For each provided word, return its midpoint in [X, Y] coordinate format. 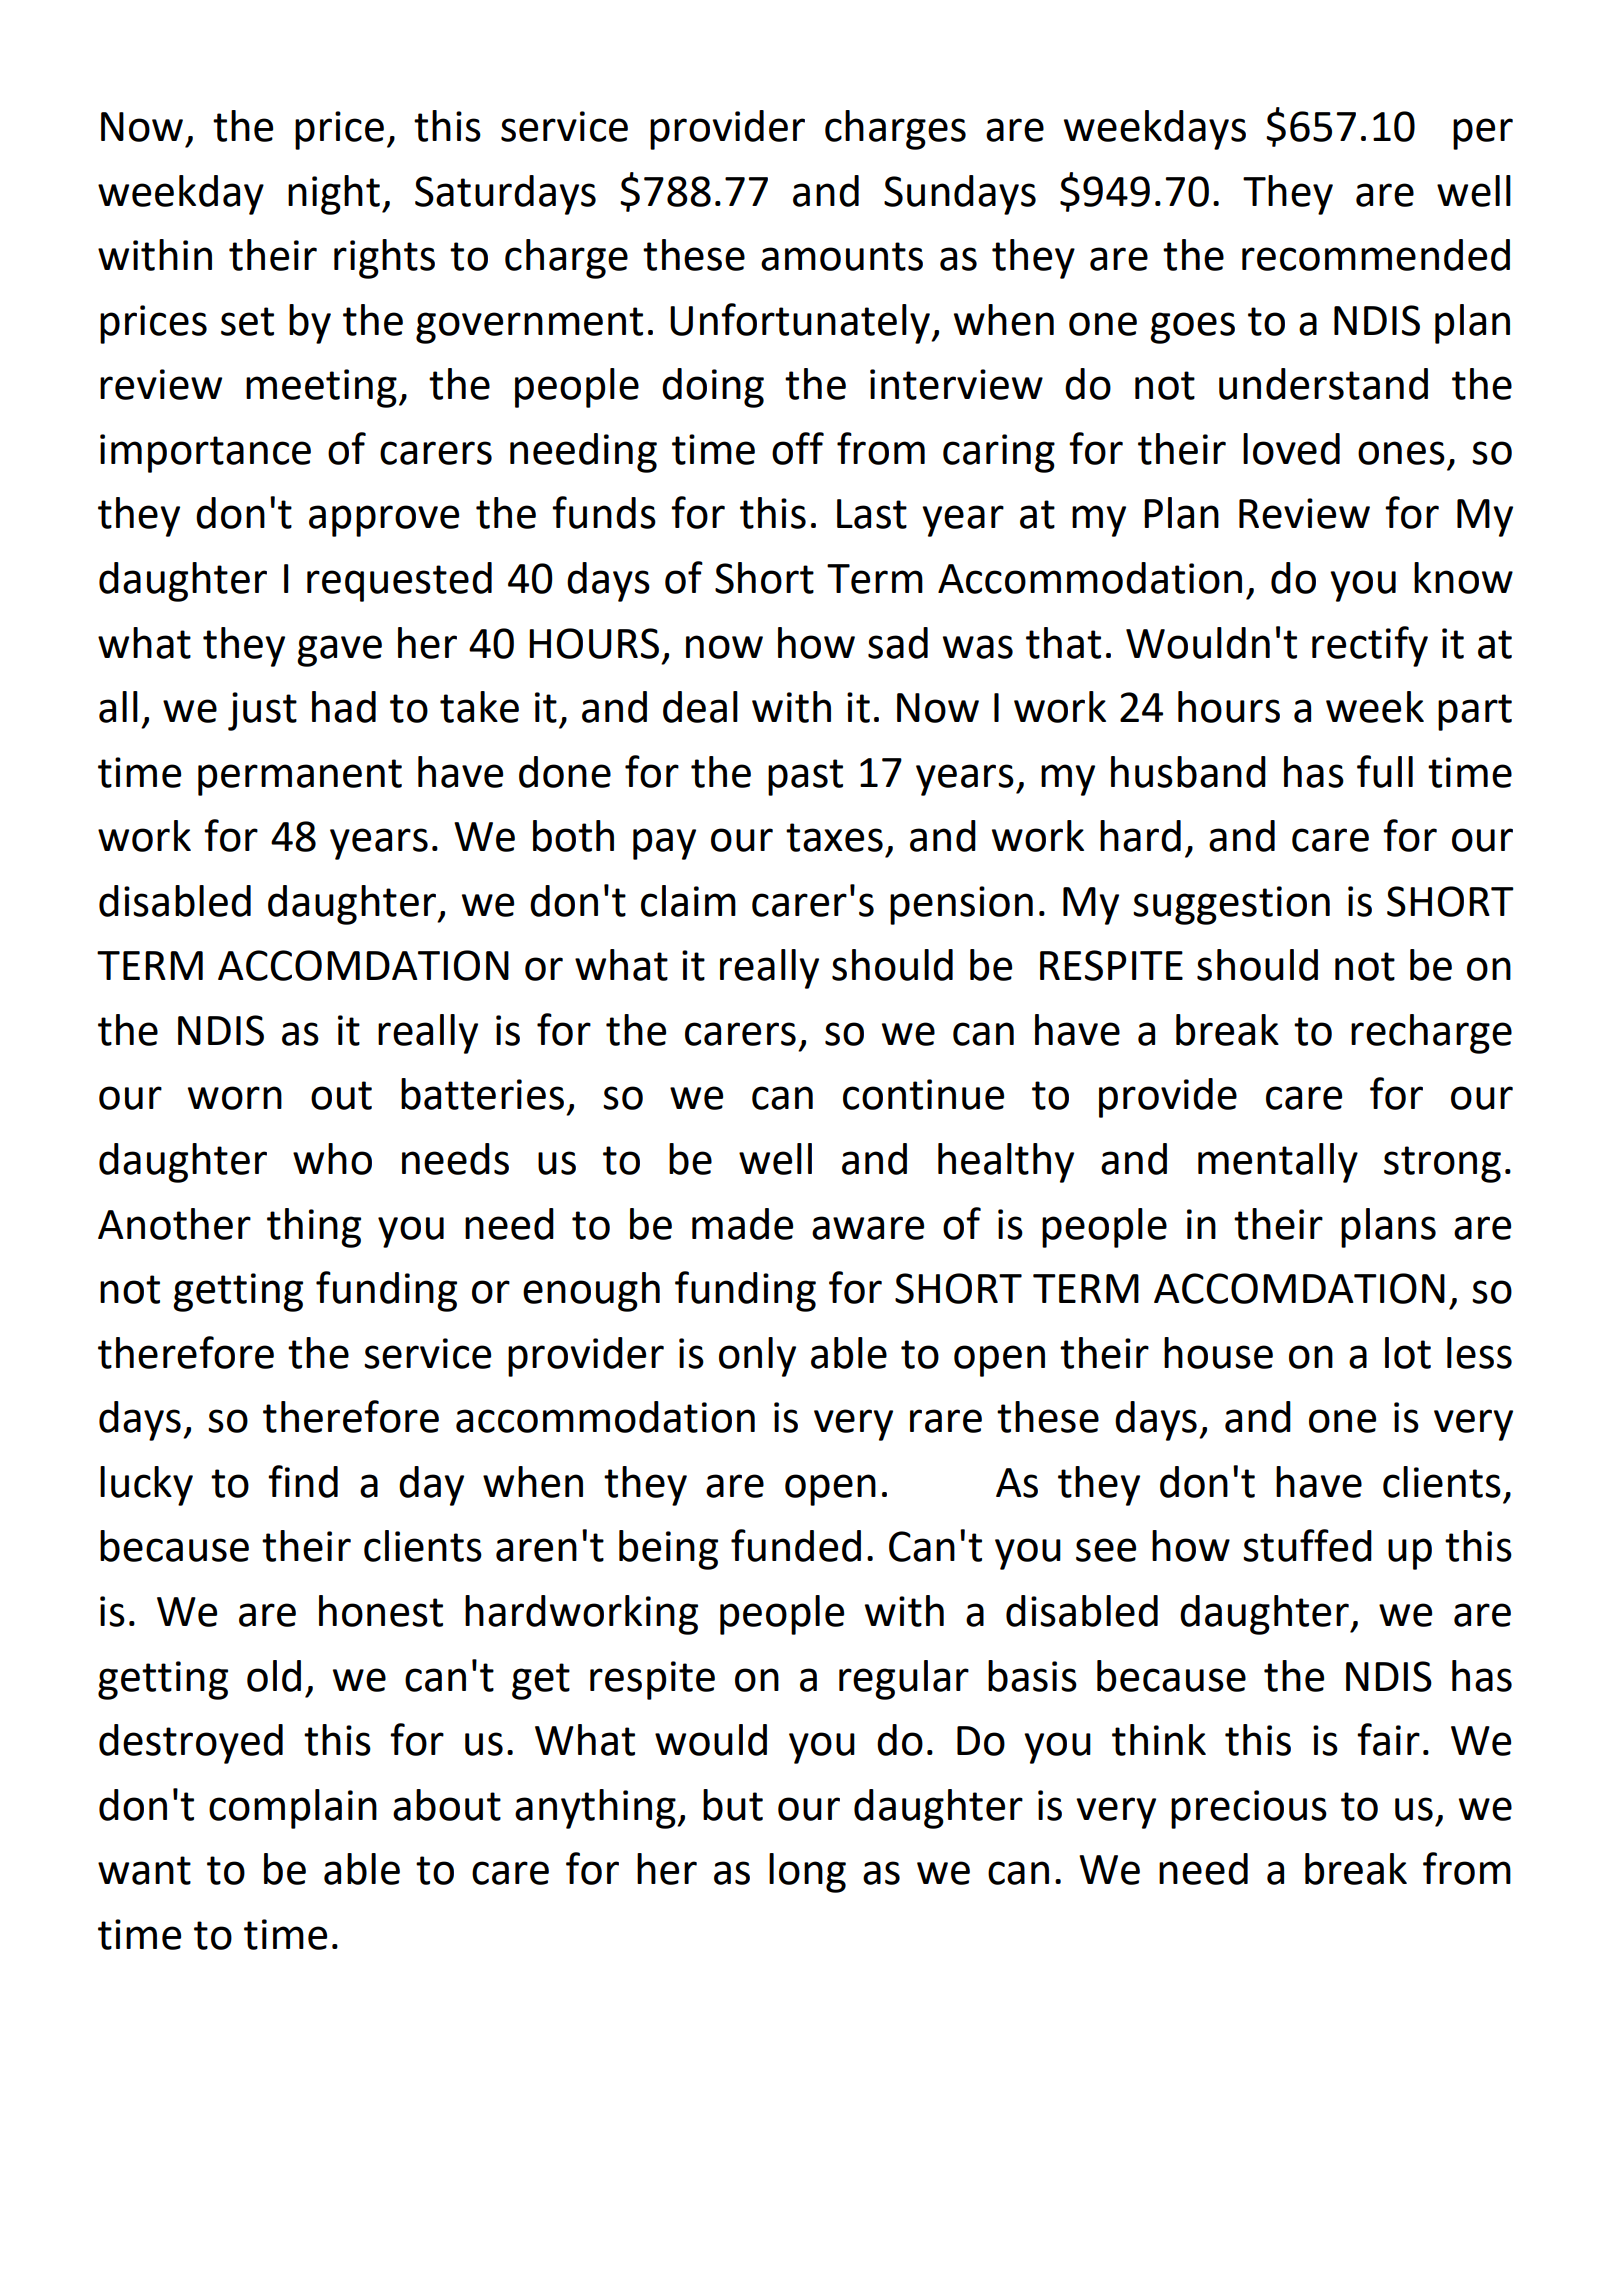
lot [1408, 1353]
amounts [842, 256]
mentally [1278, 1163]
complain [293, 1809]
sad [898, 643]
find [303, 1481]
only [757, 1357]
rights [384, 259]
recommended [1376, 255]
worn [235, 1098]
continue [923, 1094]
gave [339, 651]
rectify [1370, 646]
